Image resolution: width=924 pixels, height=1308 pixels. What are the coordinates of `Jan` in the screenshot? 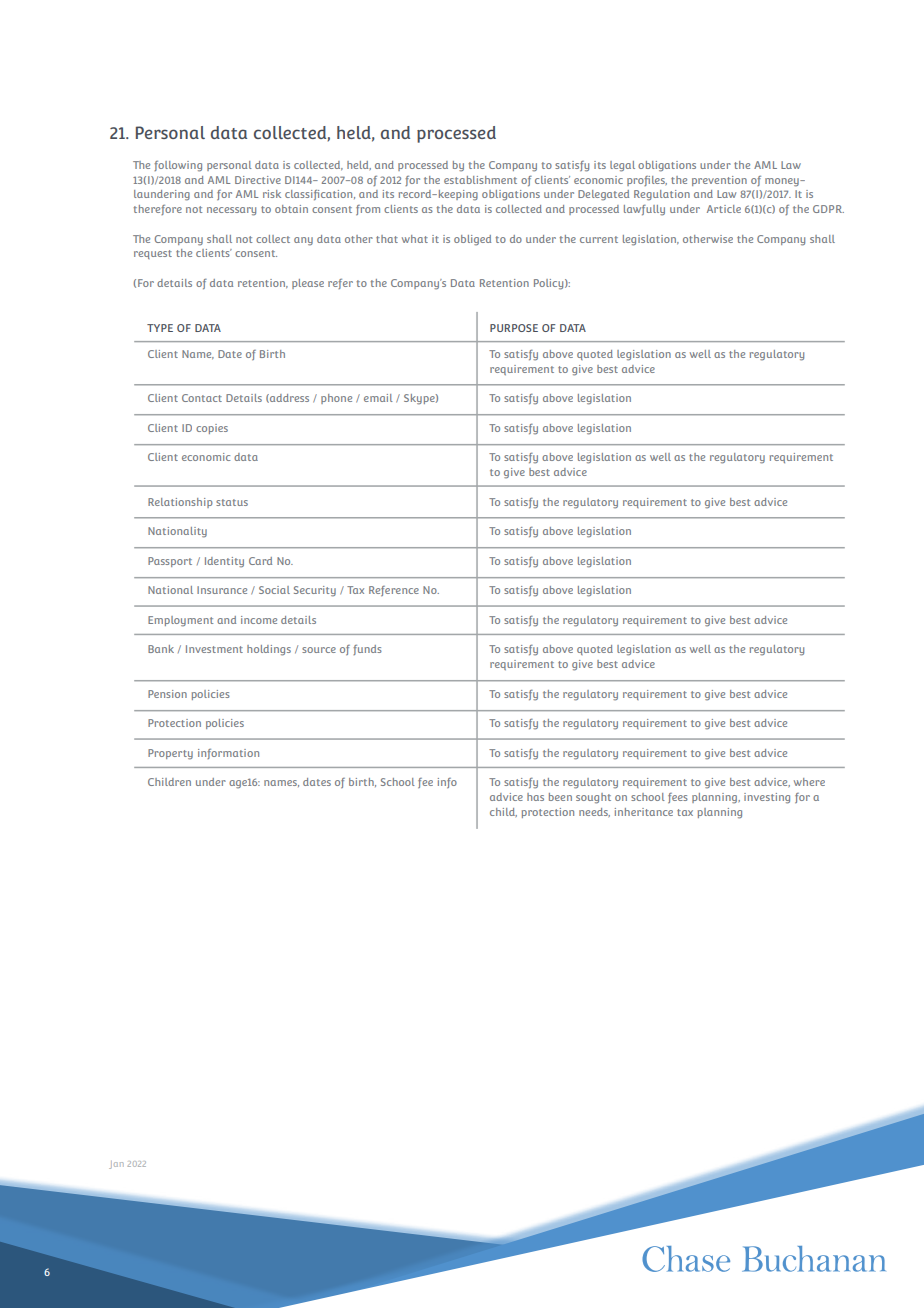 It's located at (116, 1165).
